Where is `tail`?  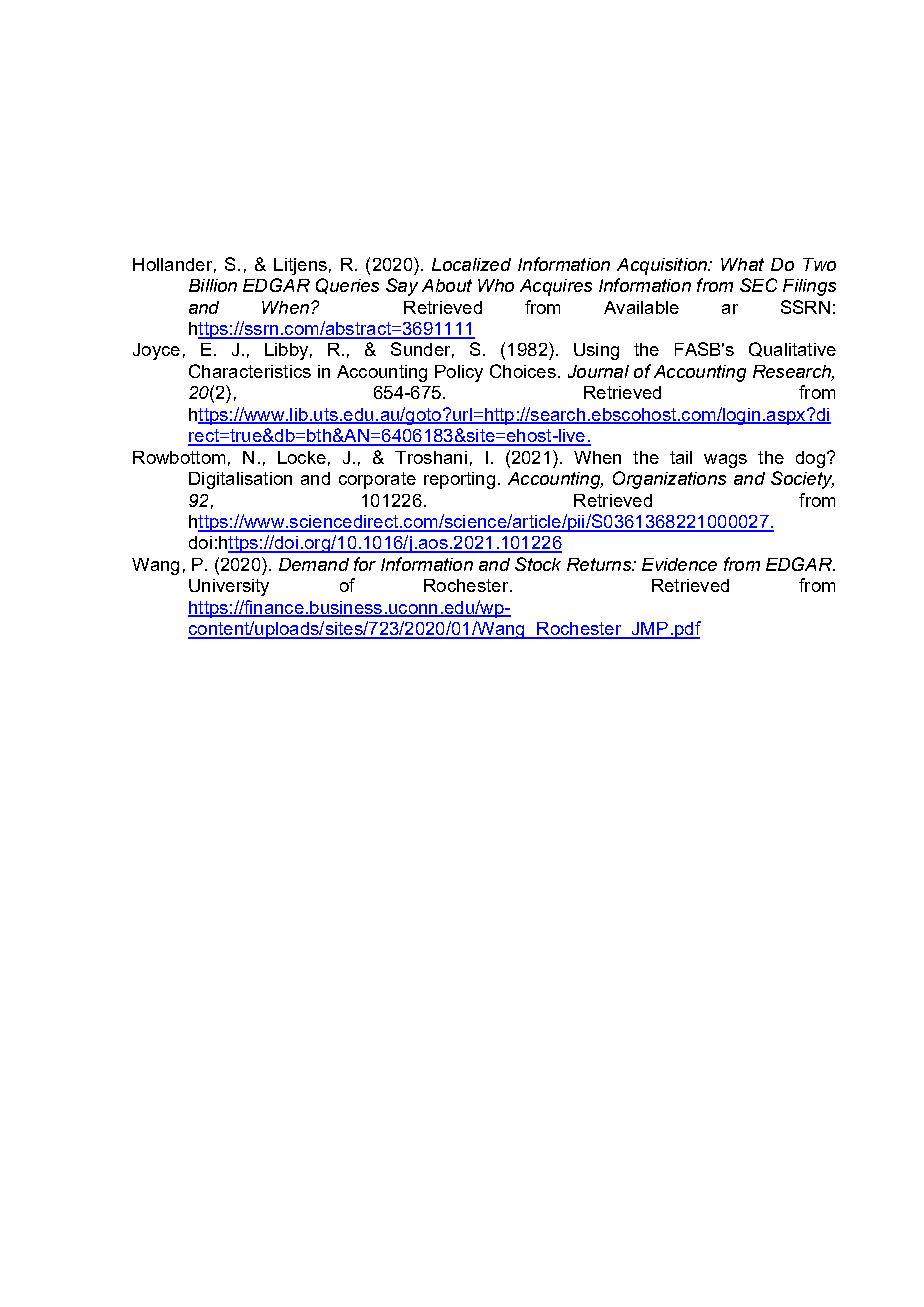
tail is located at coordinates (681, 457).
